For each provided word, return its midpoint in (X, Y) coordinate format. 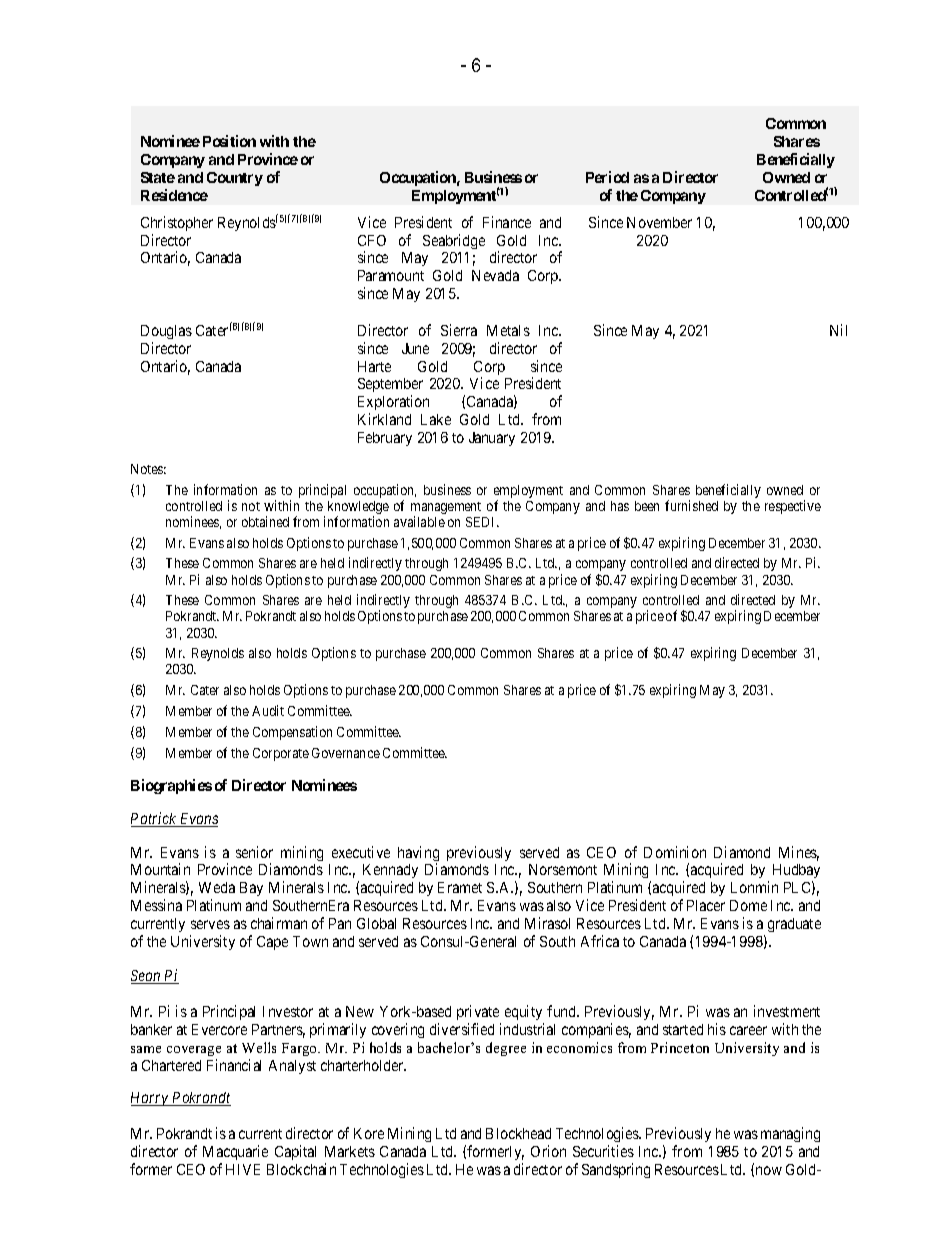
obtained (265, 521)
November (659, 222)
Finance (507, 222)
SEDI (482, 522)
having (418, 855)
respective (793, 507)
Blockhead (518, 1133)
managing (790, 1134)
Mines (799, 853)
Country (235, 179)
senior (254, 852)
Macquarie (235, 1152)
